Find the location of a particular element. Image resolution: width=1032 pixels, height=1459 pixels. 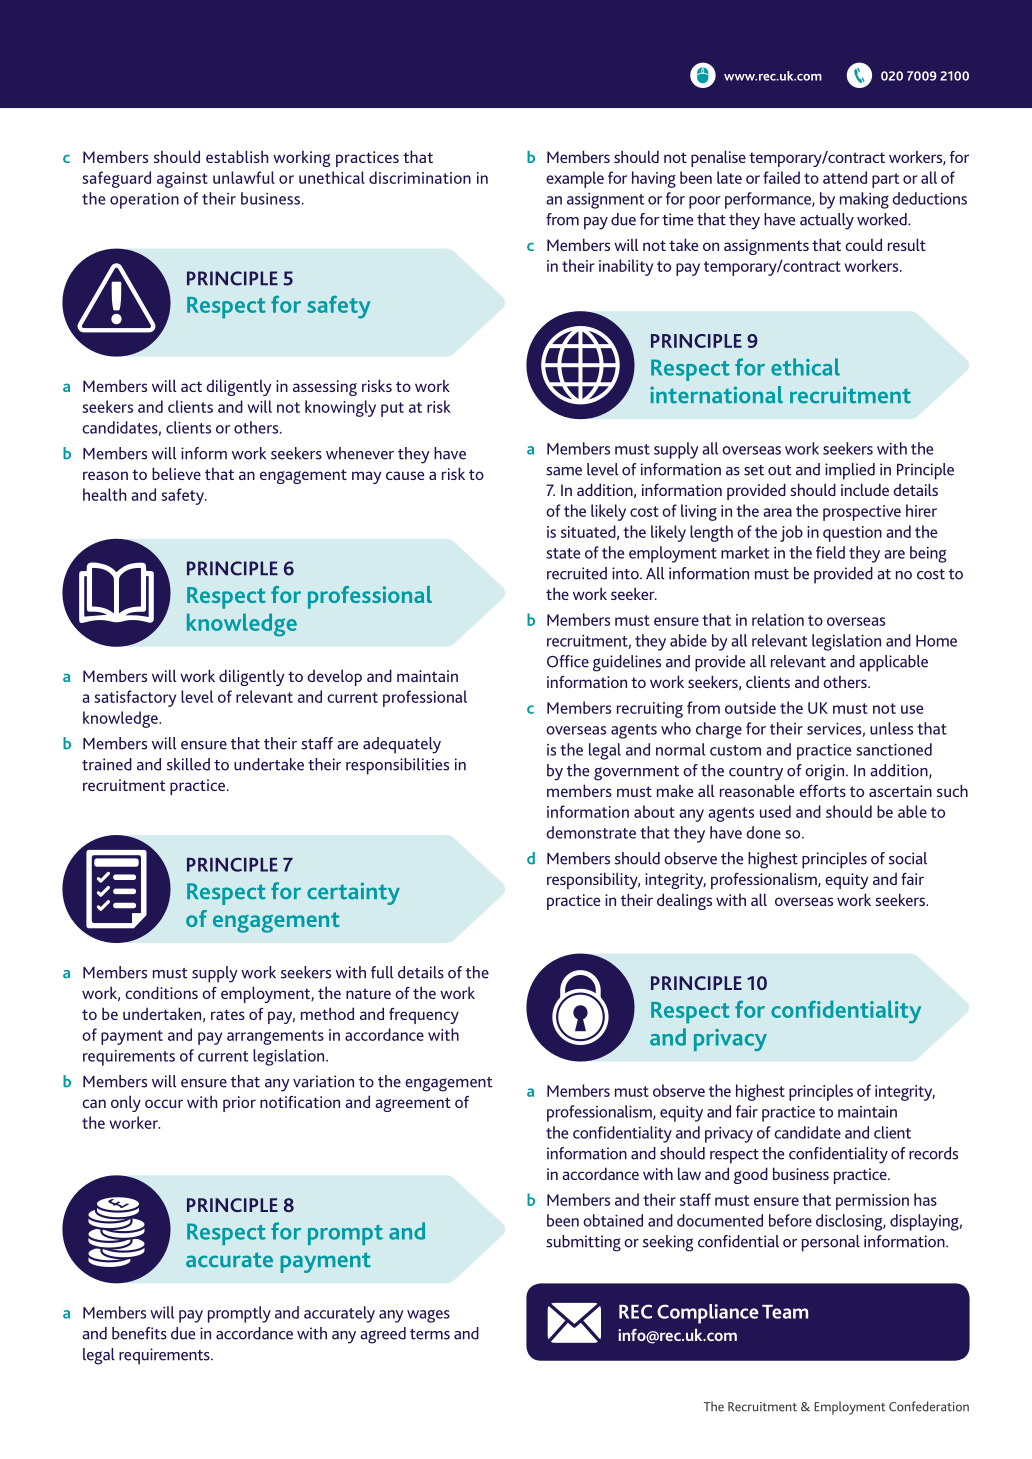

making is located at coordinates (864, 200).
